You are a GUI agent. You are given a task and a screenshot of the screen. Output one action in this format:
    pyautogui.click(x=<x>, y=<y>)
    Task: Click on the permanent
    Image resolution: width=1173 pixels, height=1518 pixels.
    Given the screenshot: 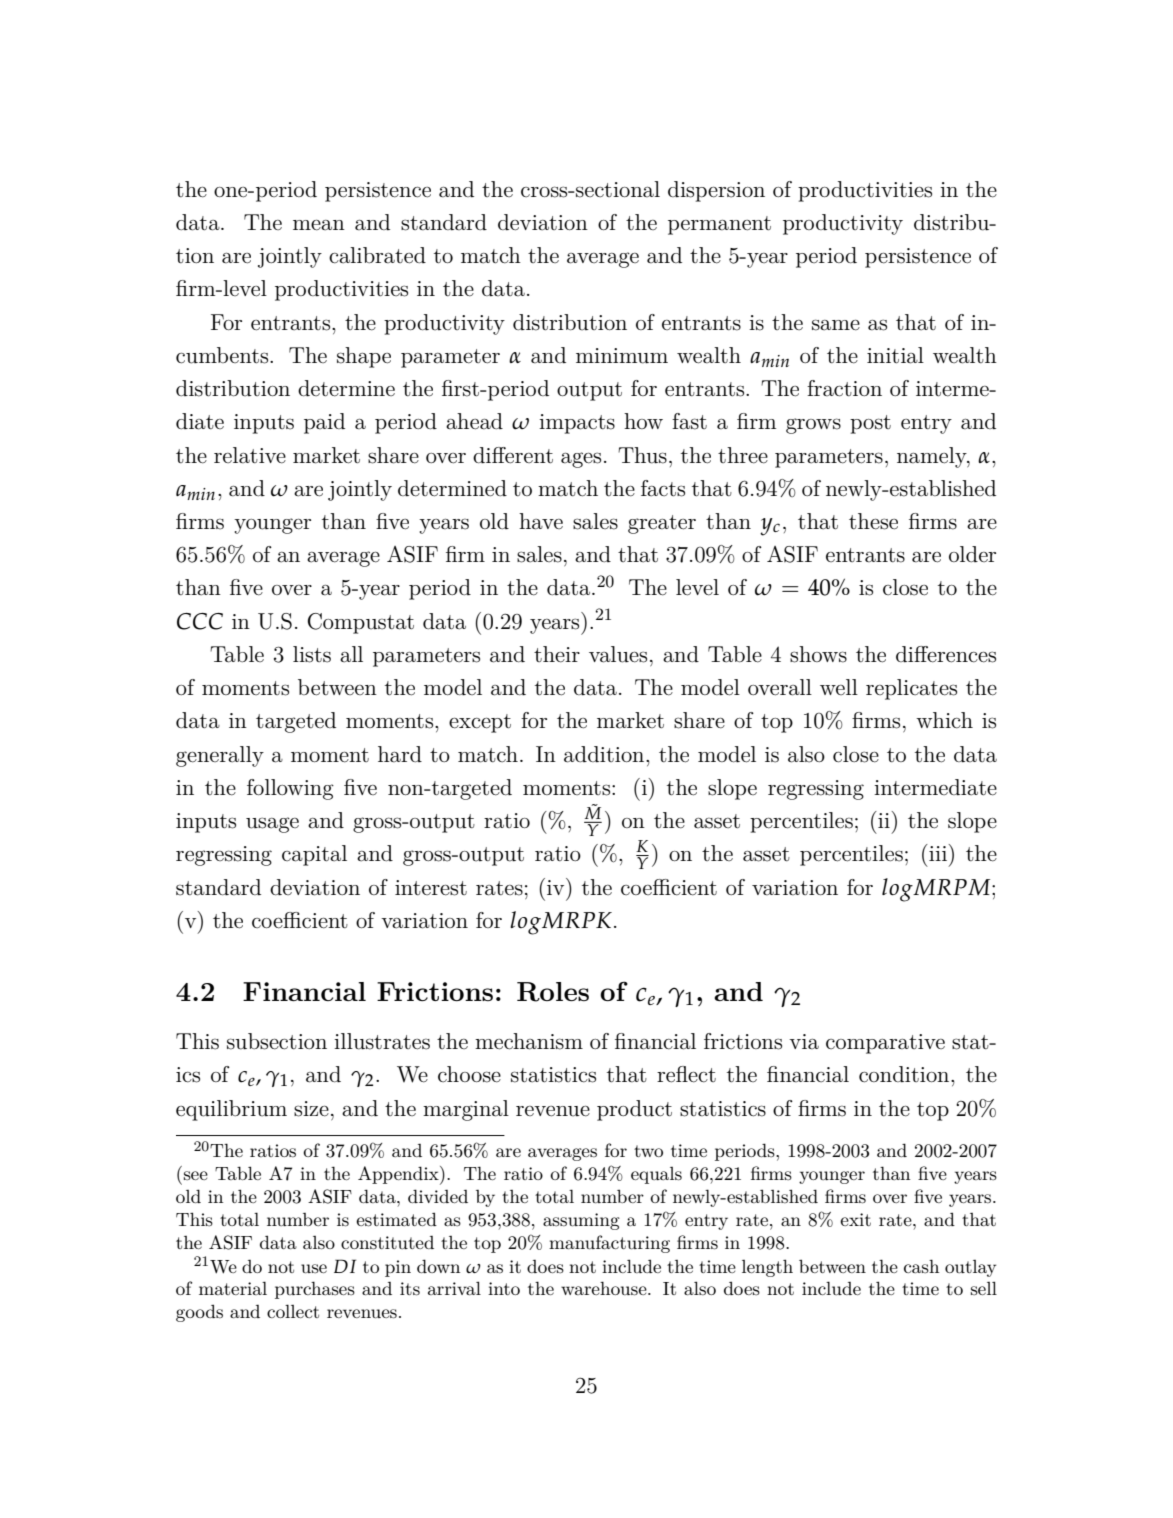 What is the action you would take?
    pyautogui.click(x=719, y=225)
